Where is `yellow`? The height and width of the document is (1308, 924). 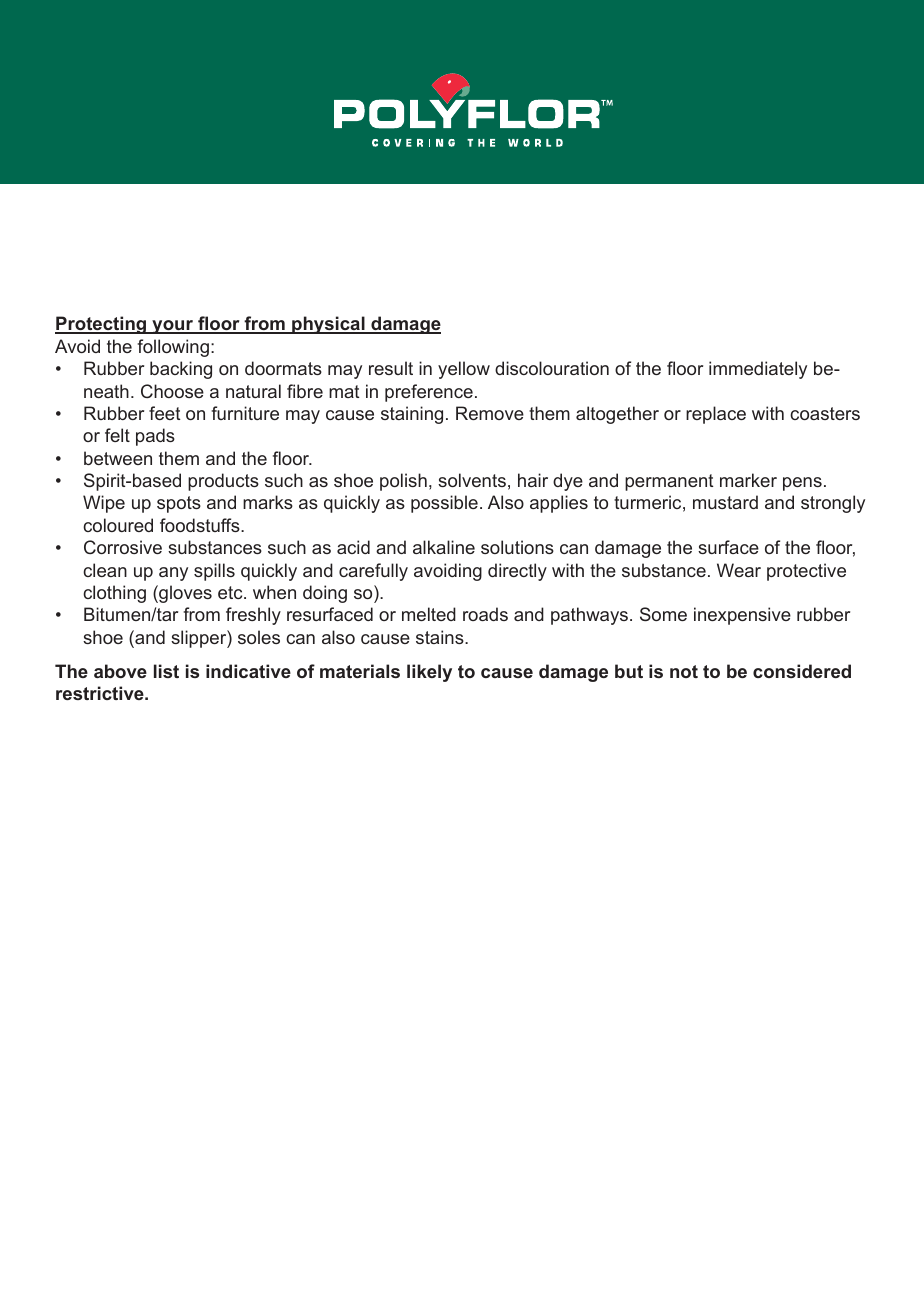
yellow is located at coordinates (464, 370).
